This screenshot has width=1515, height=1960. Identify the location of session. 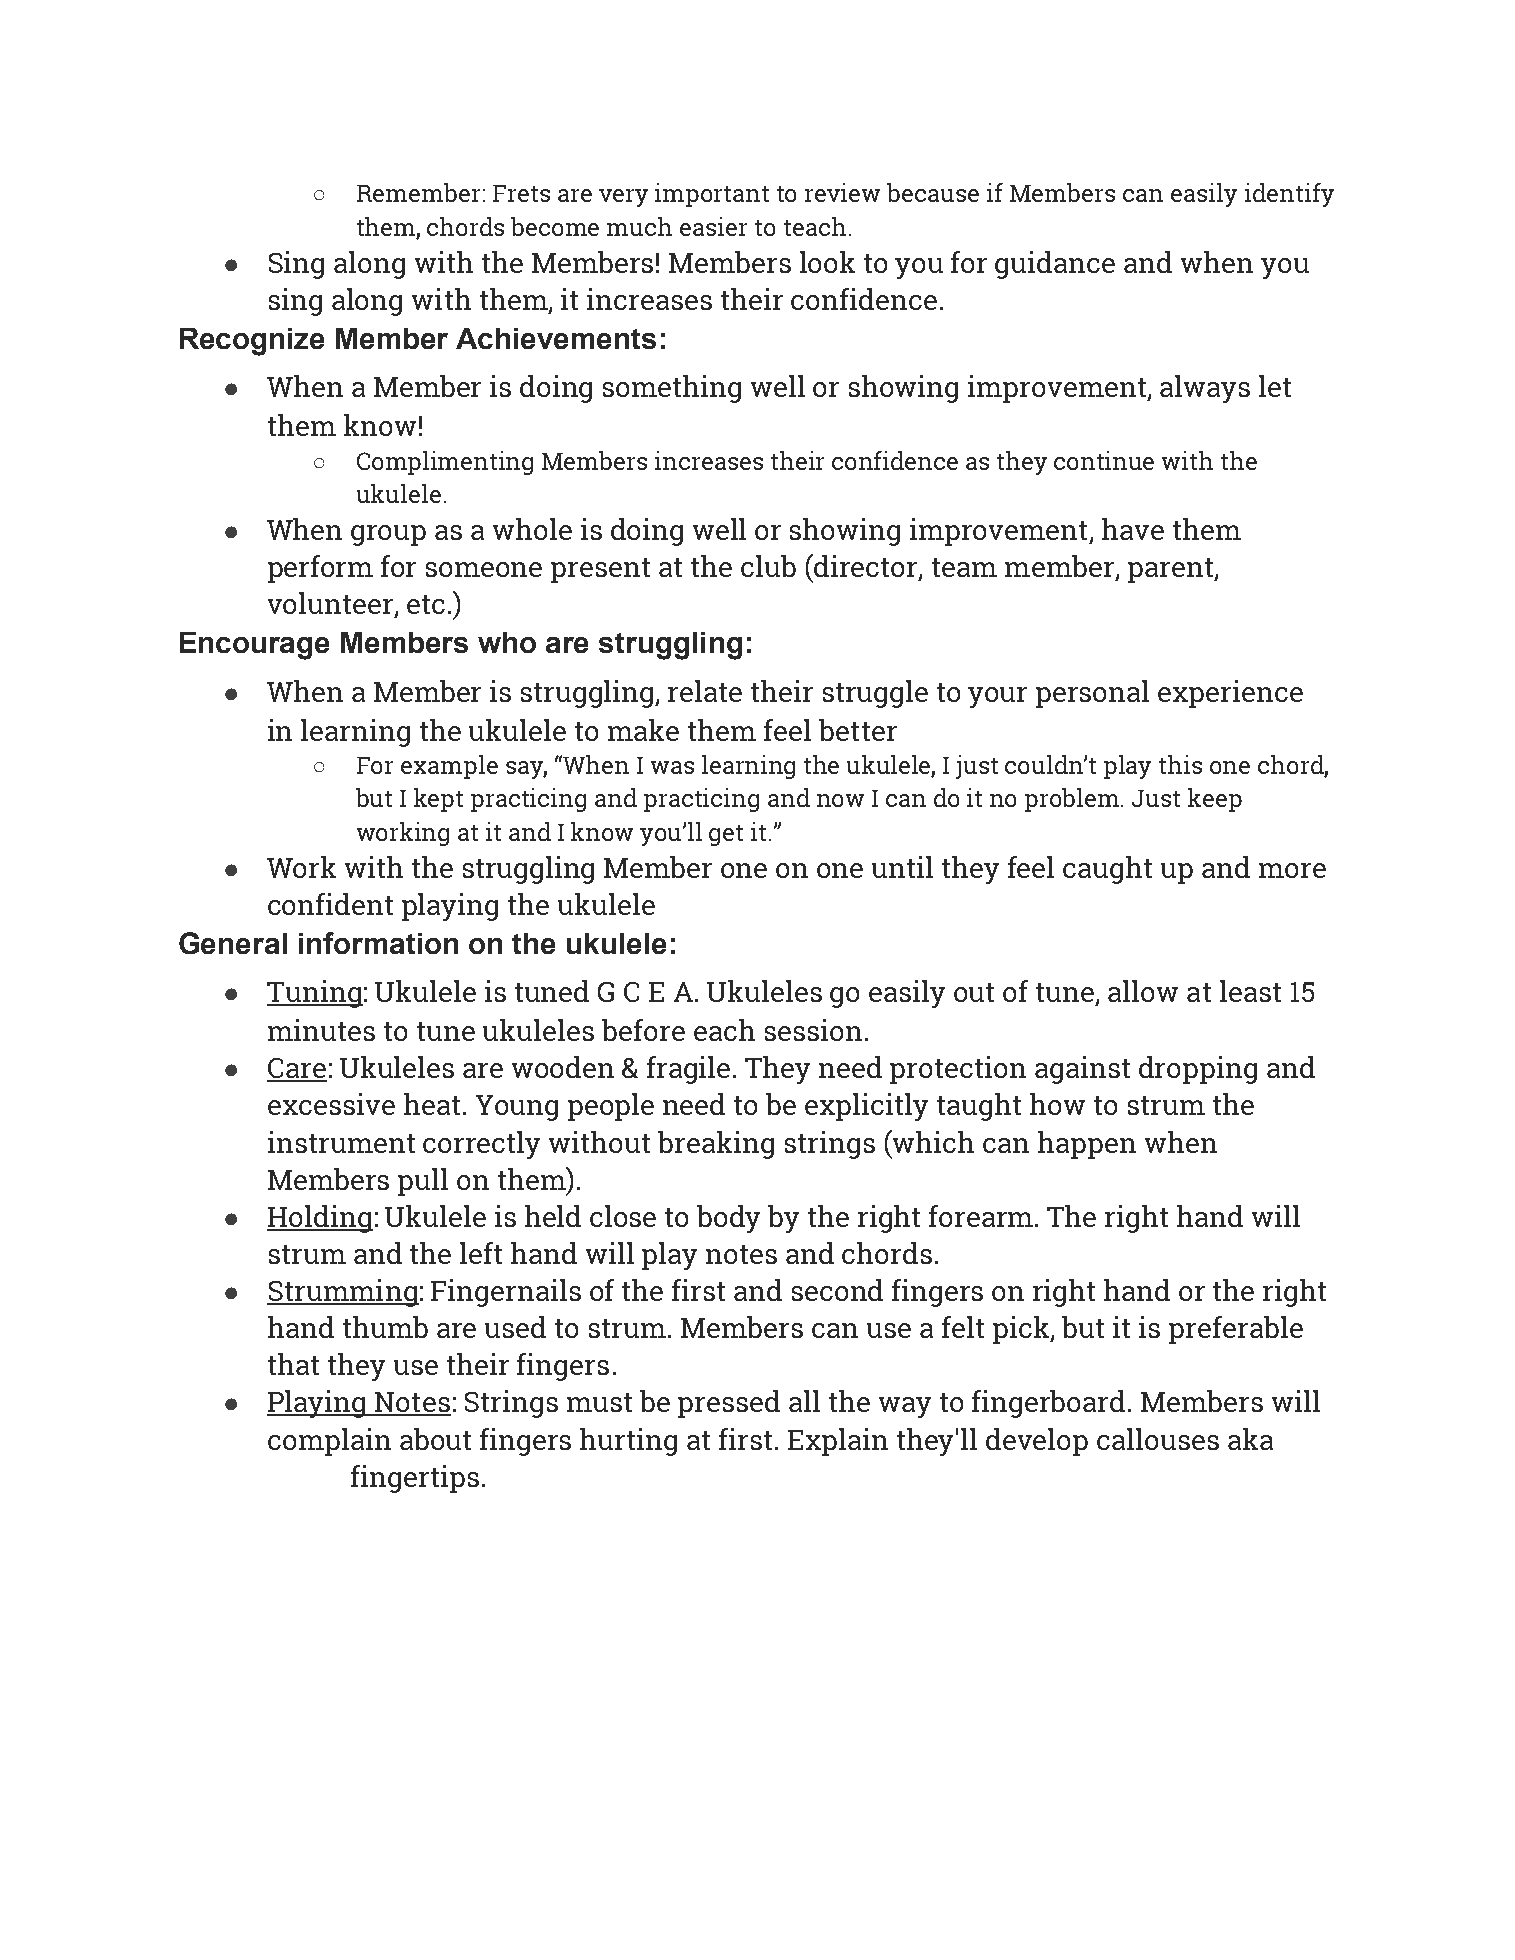
(813, 1030).
